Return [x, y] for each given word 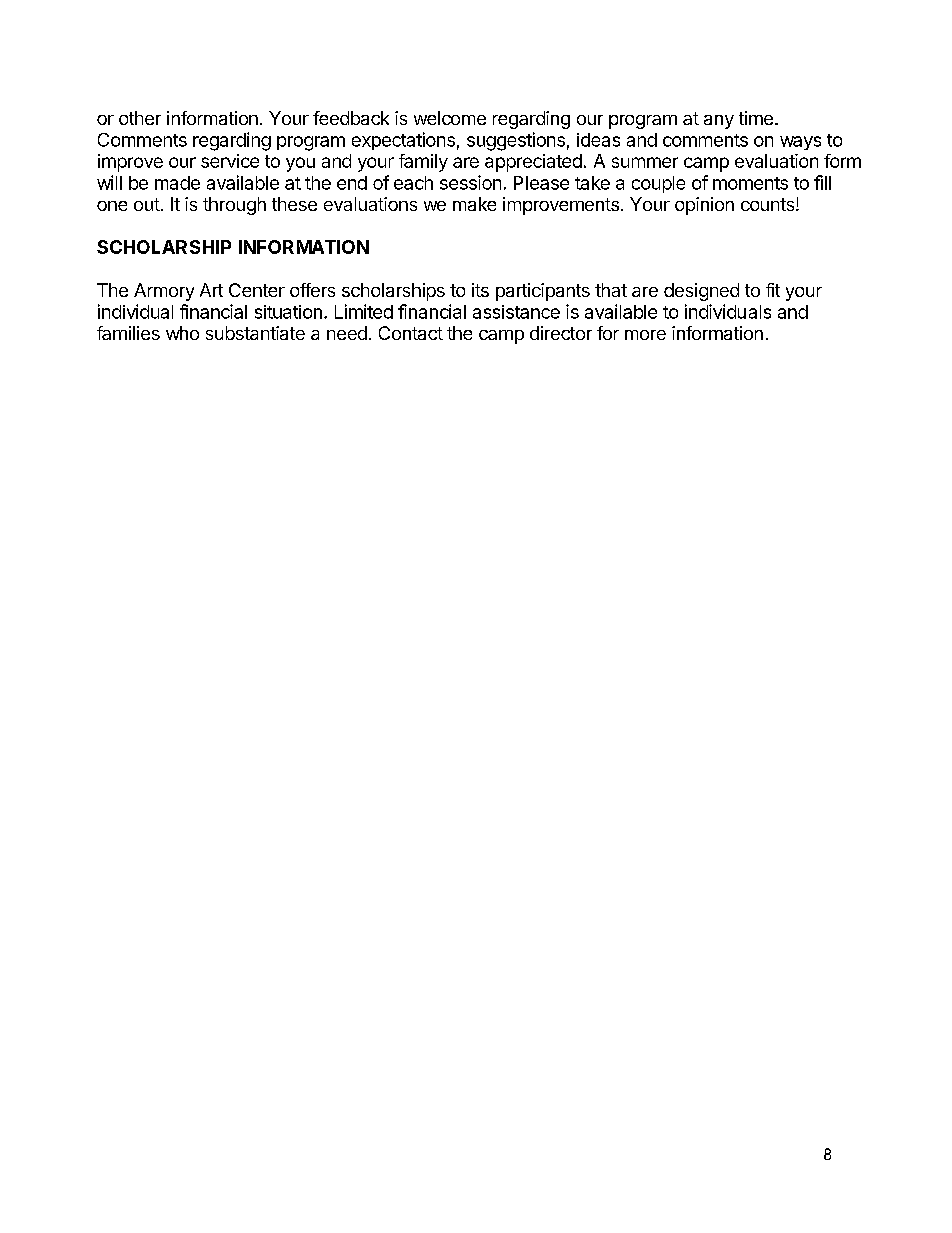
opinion [704, 206]
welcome [450, 118]
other [140, 118]
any [719, 122]
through [234, 206]
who [182, 333]
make [474, 204]
